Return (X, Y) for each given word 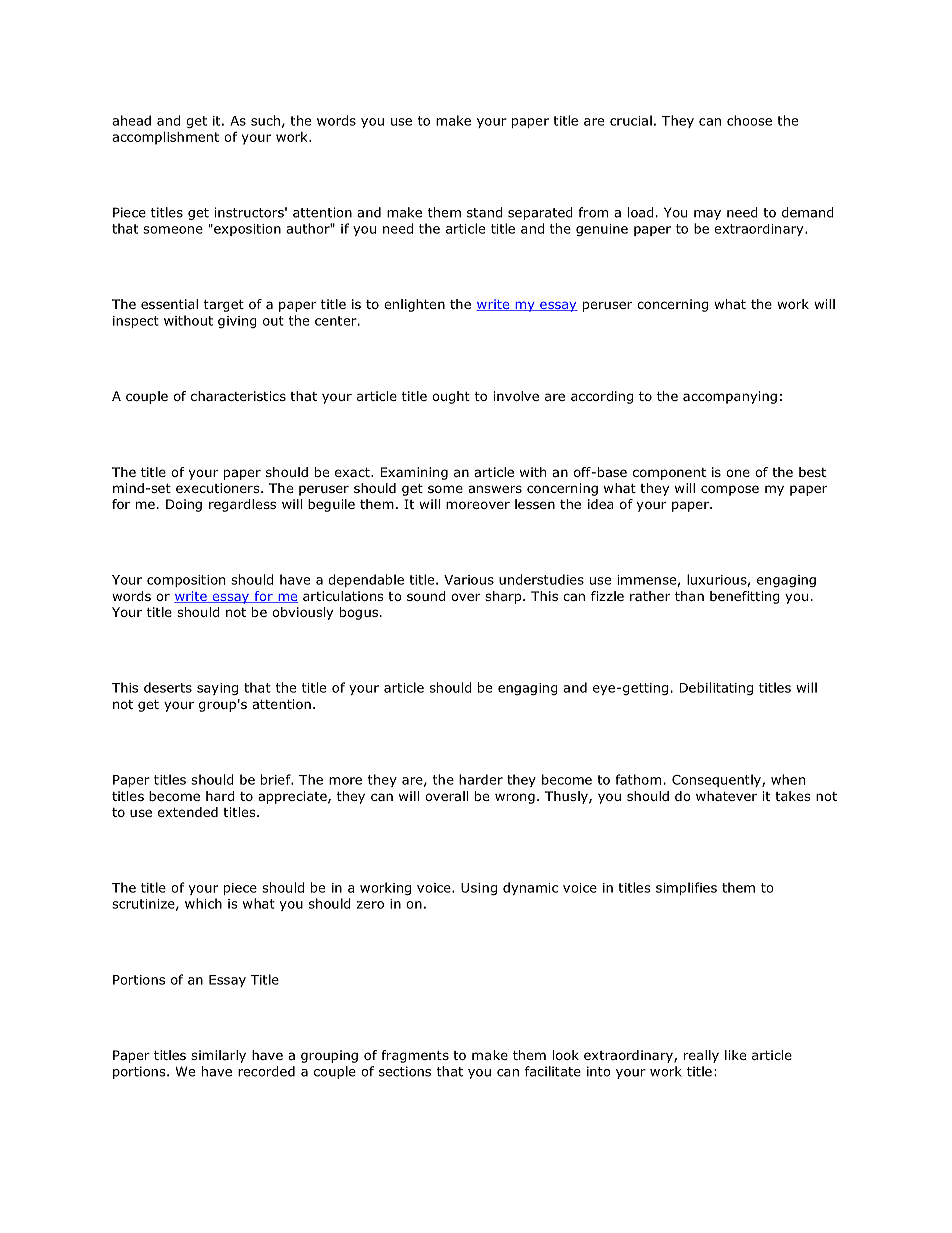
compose (730, 490)
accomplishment (165, 138)
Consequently (717, 780)
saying (217, 689)
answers (495, 489)
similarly (218, 1056)
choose (749, 120)
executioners (219, 488)
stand (484, 212)
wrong (515, 798)
